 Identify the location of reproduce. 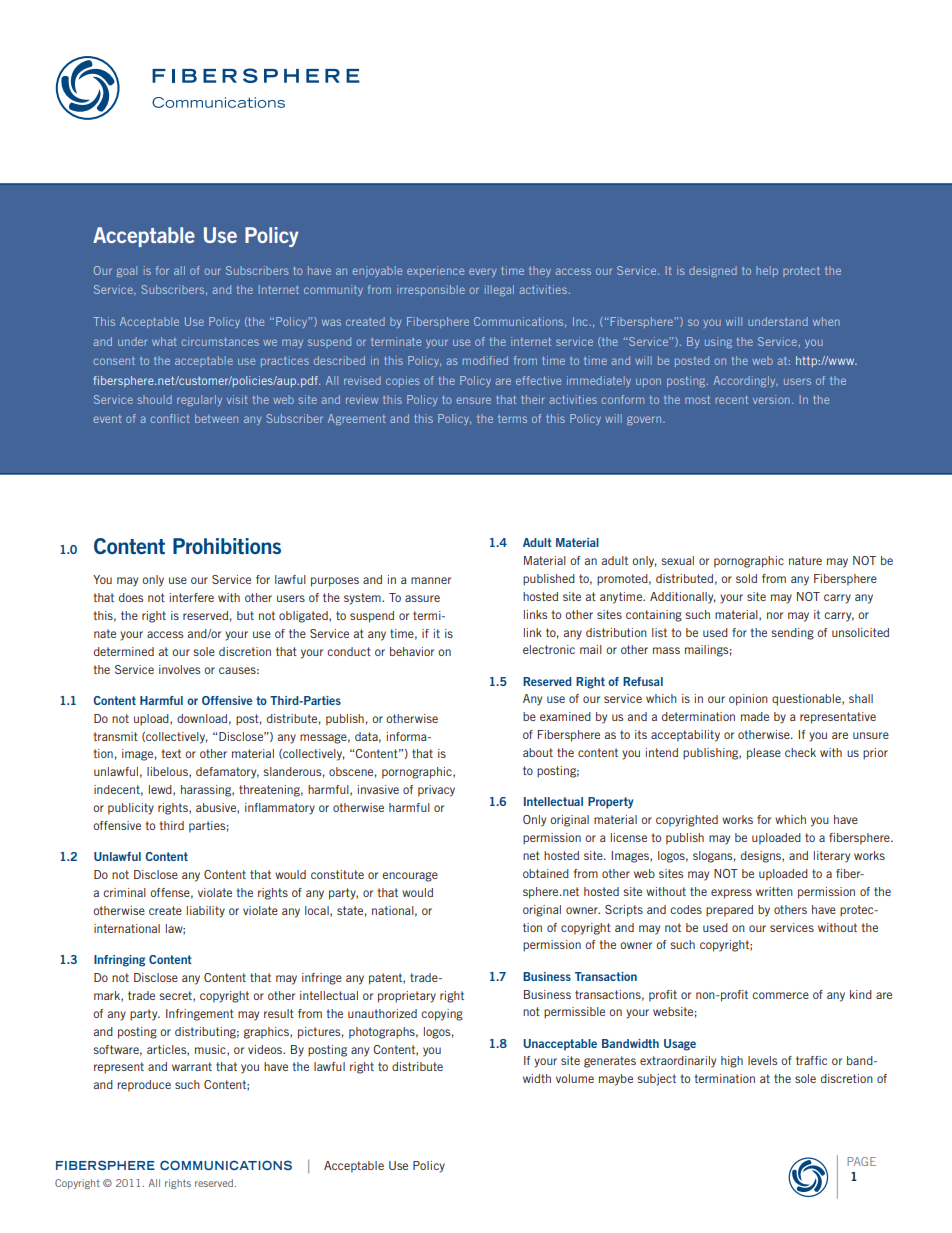
(144, 1086).
